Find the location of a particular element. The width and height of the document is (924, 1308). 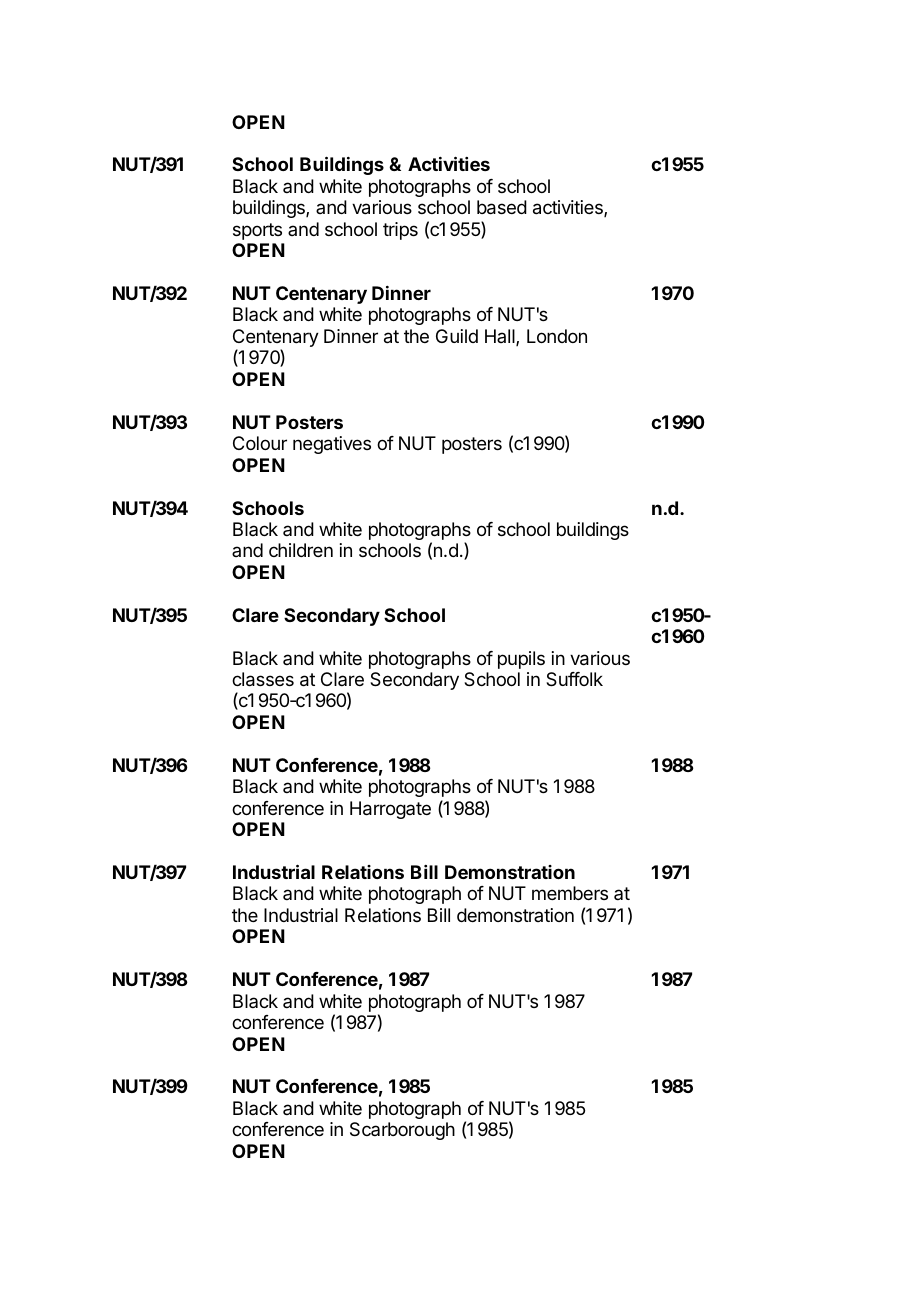

children is located at coordinates (301, 550).
